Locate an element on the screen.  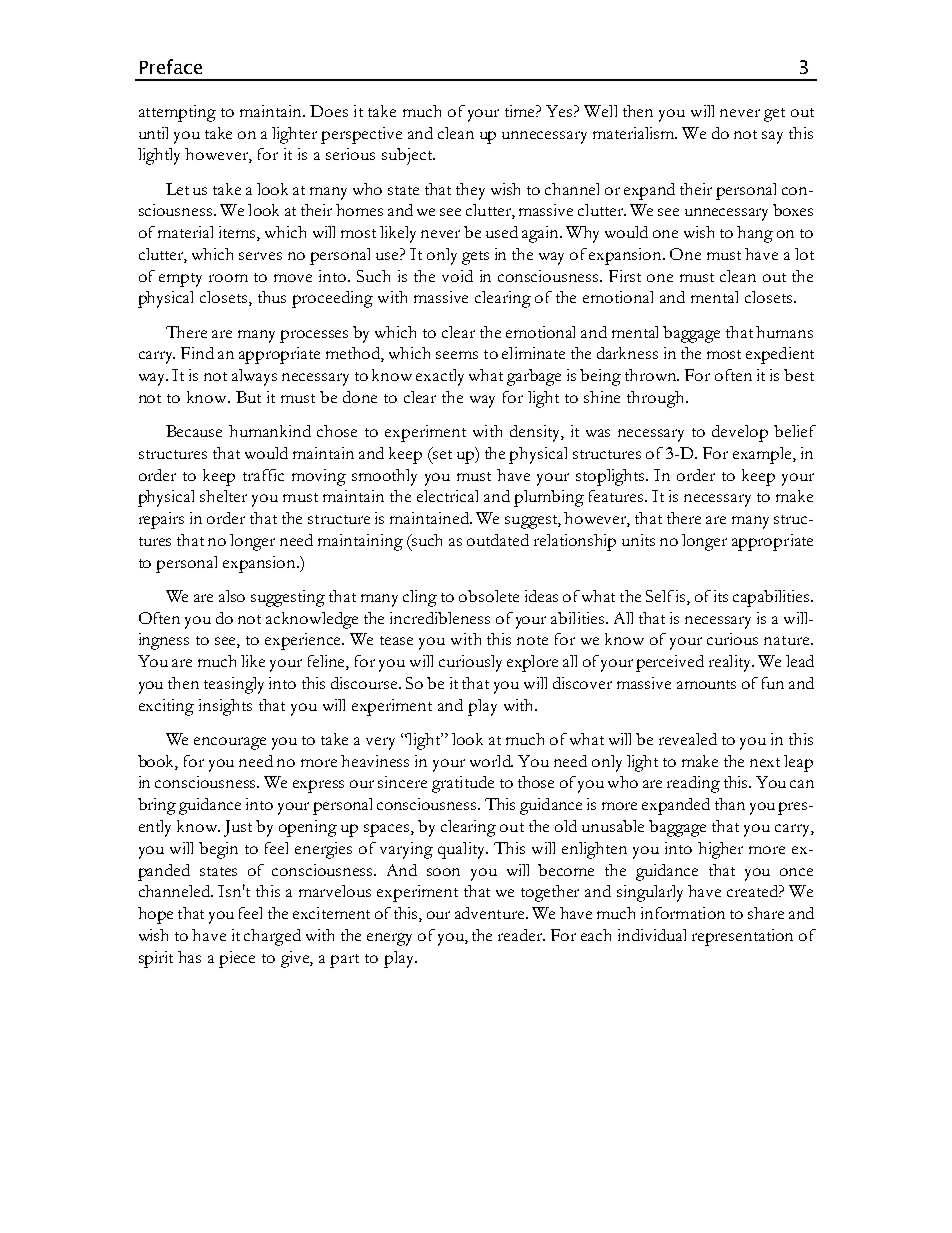
attempting is located at coordinates (177, 113).
